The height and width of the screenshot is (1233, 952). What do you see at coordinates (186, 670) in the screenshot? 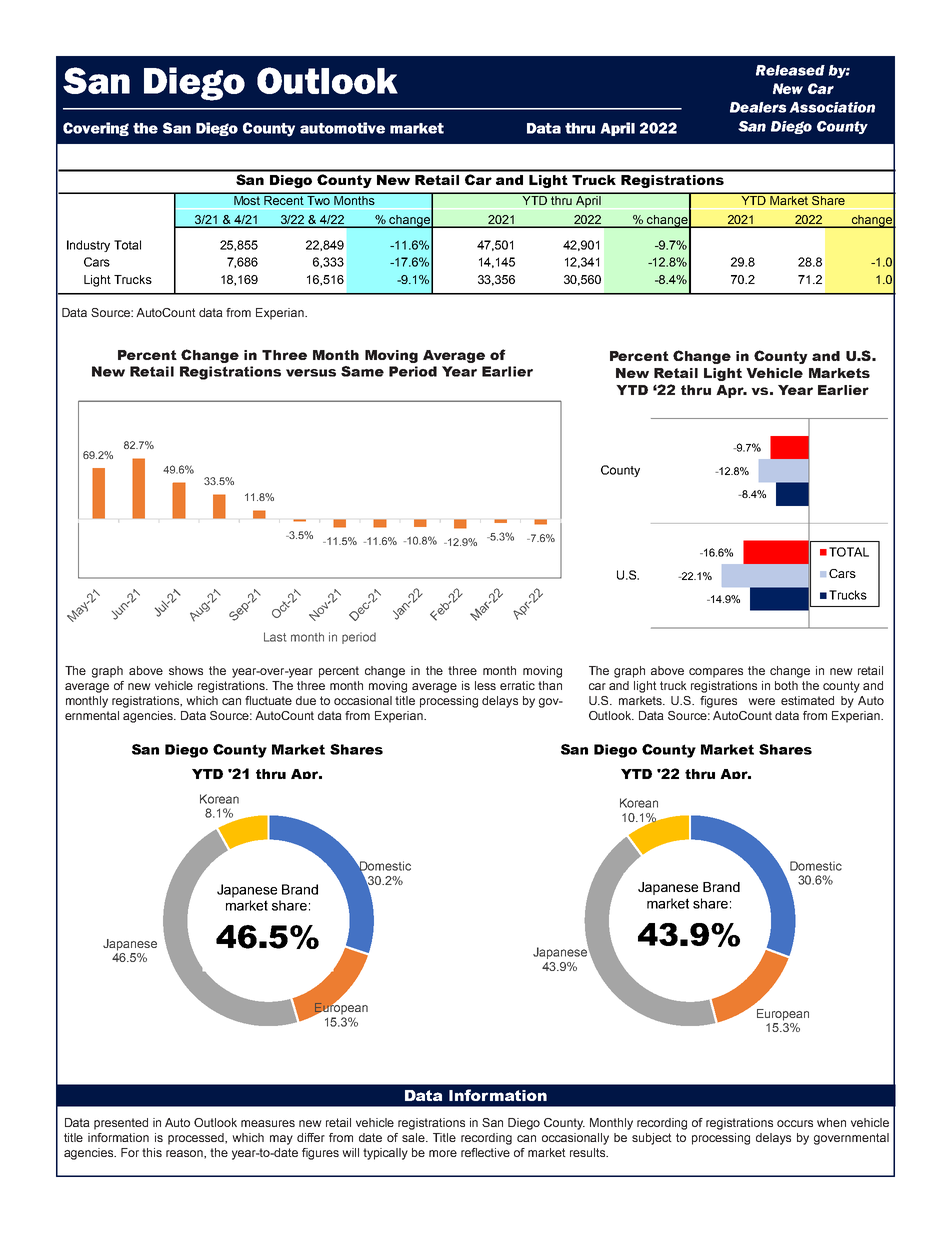
I see `shows` at bounding box center [186, 670].
